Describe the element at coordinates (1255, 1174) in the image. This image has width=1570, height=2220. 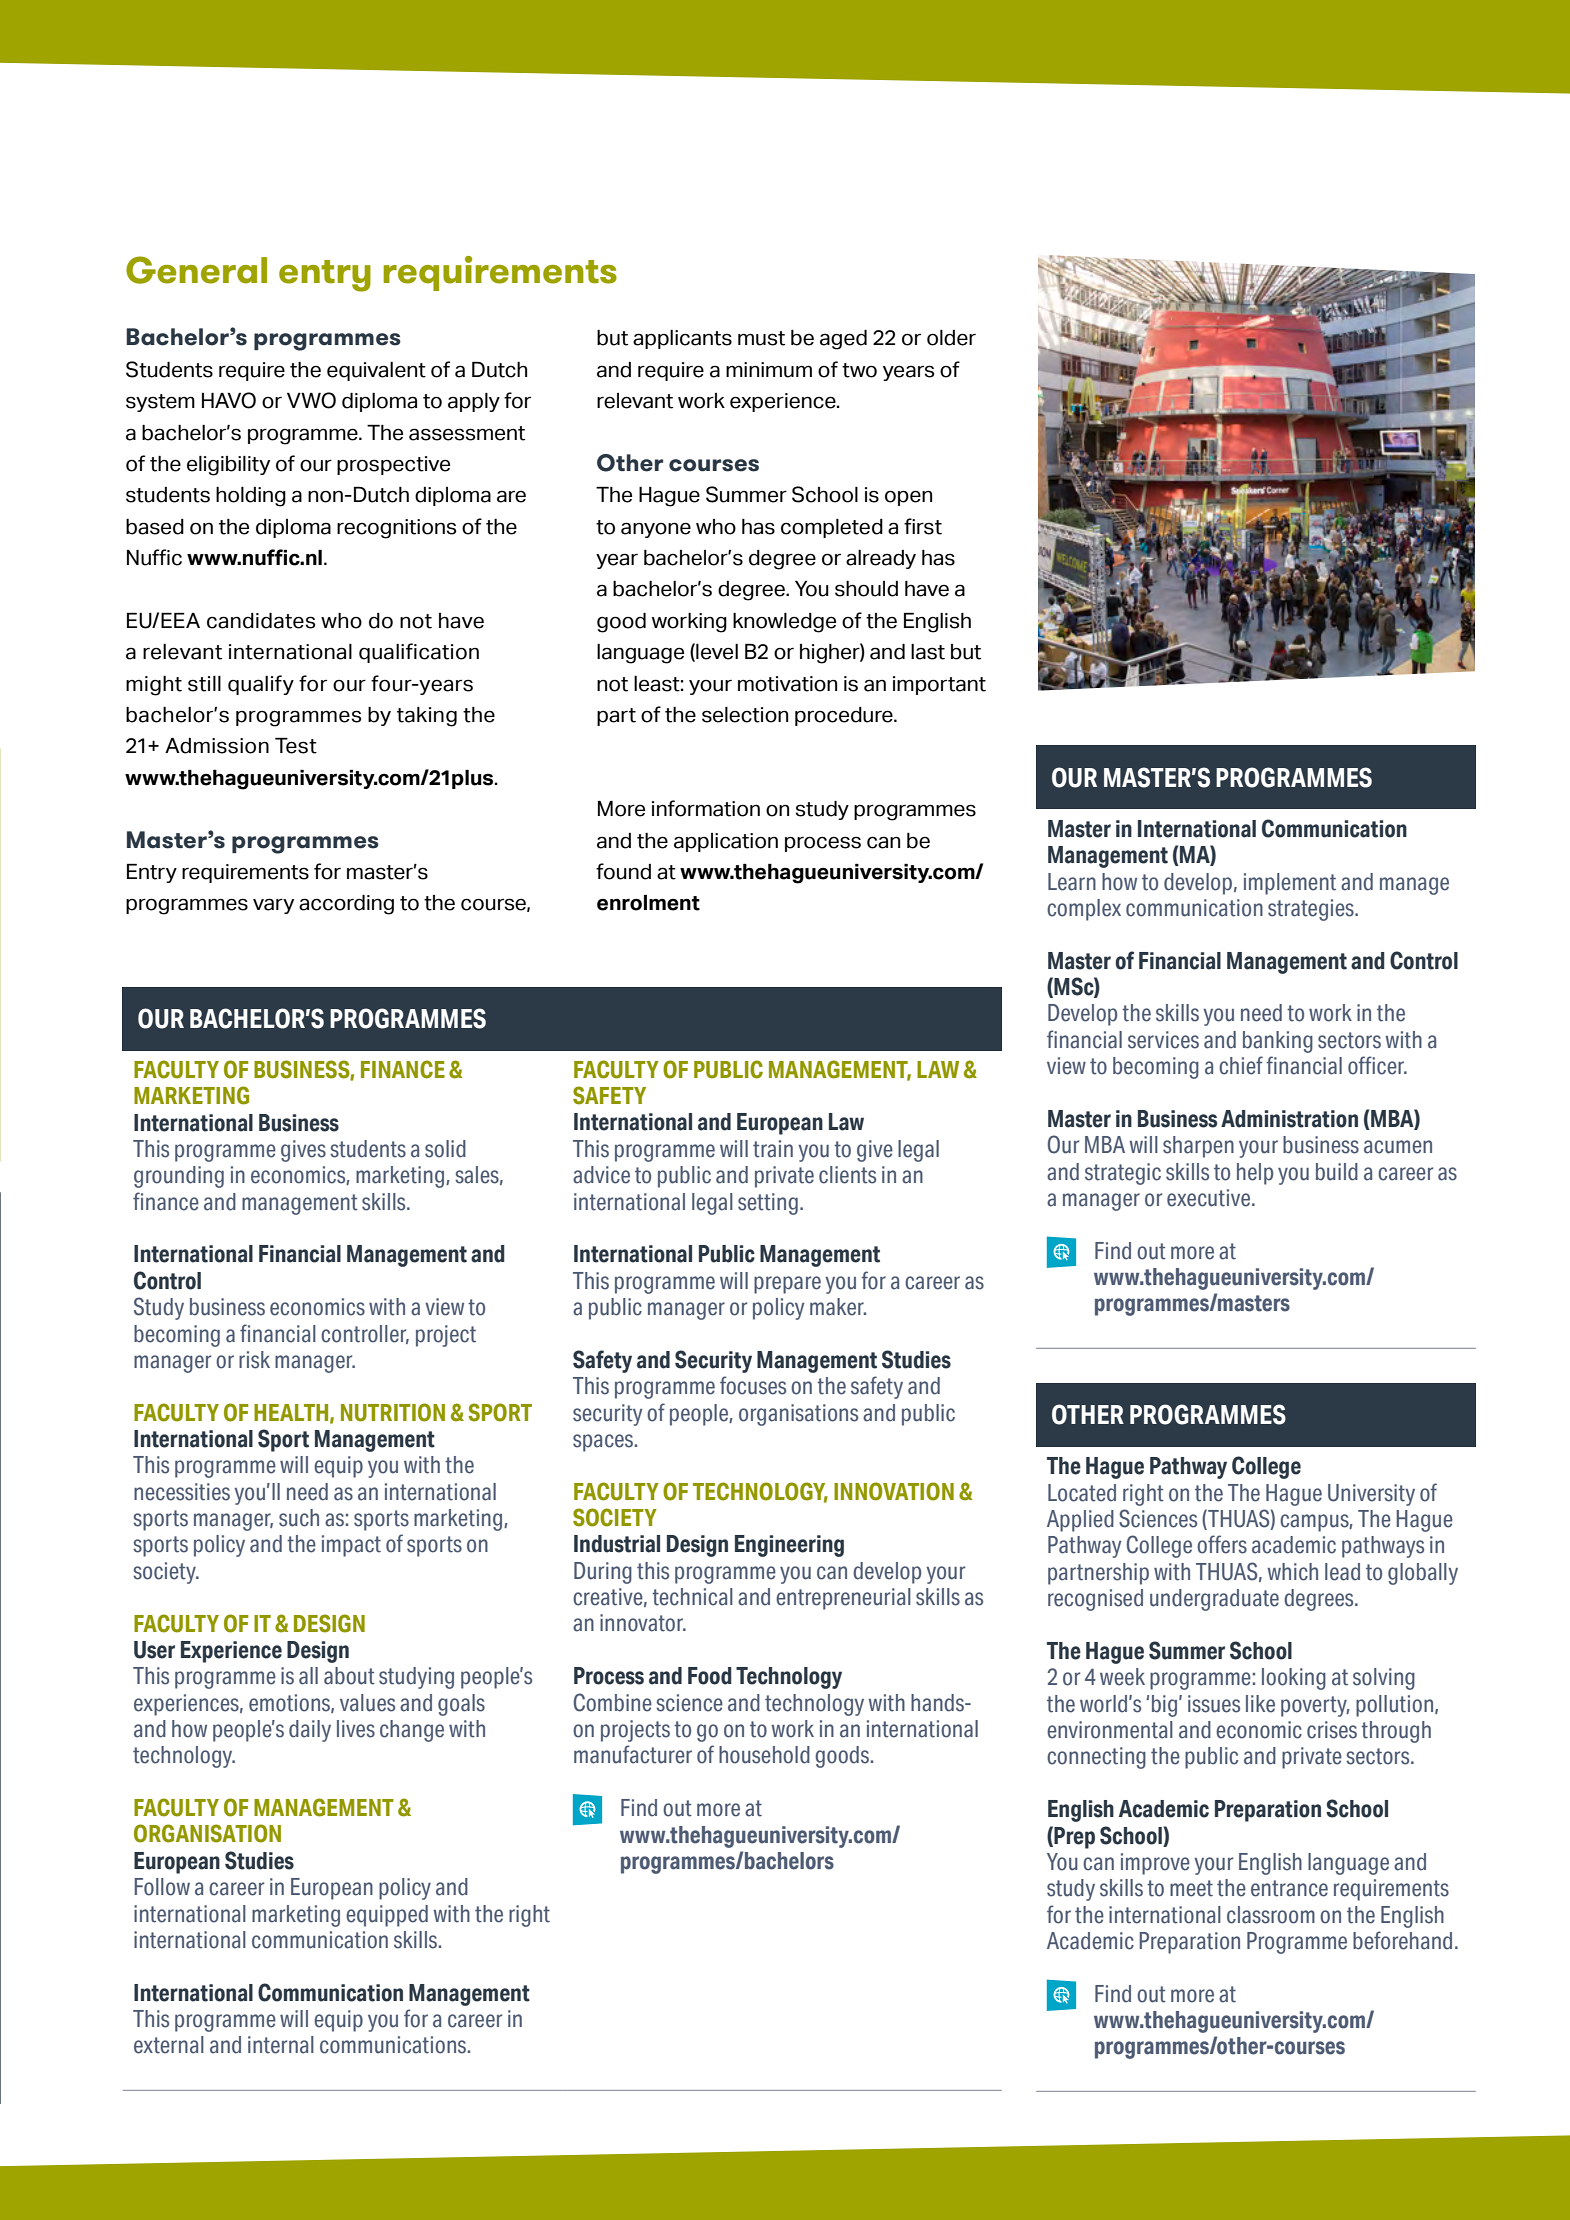
I see `help` at that location.
